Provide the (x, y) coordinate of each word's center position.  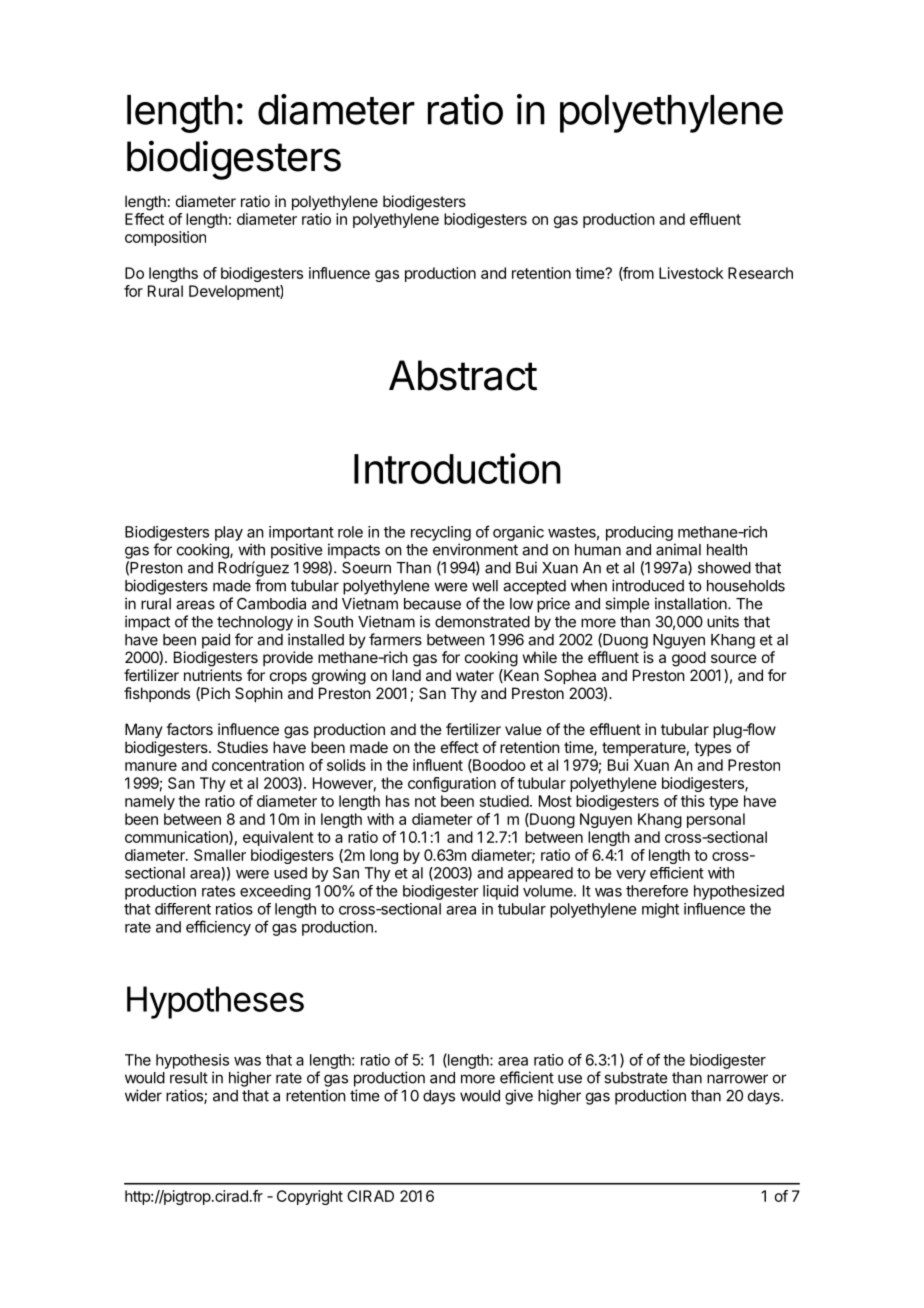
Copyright (310, 1197)
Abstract (463, 375)
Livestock (691, 273)
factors (189, 729)
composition (165, 238)
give (519, 1097)
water (475, 675)
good (689, 659)
